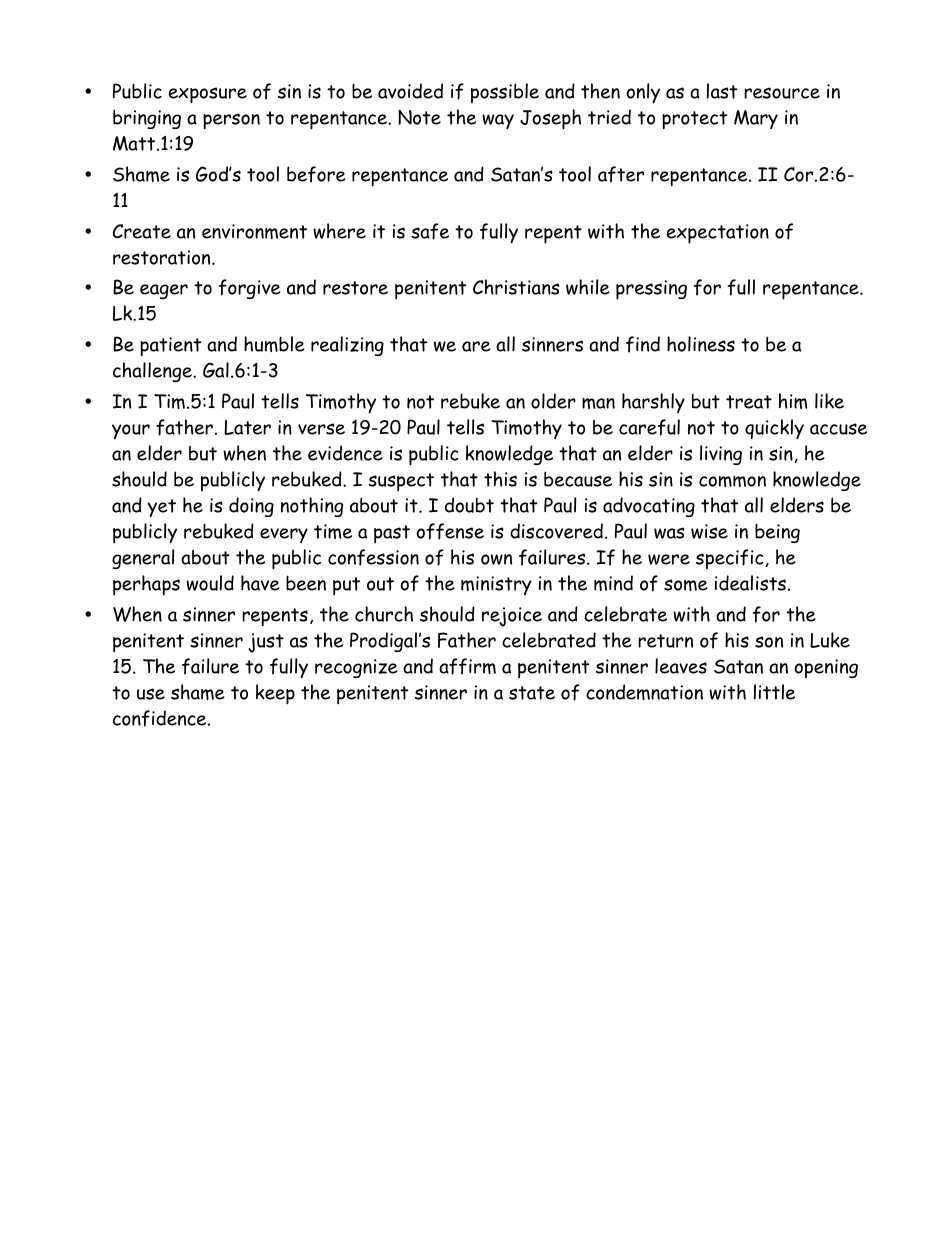 Image resolution: width=952 pixels, height=1233 pixels. I want to click on treat, so click(749, 402).
